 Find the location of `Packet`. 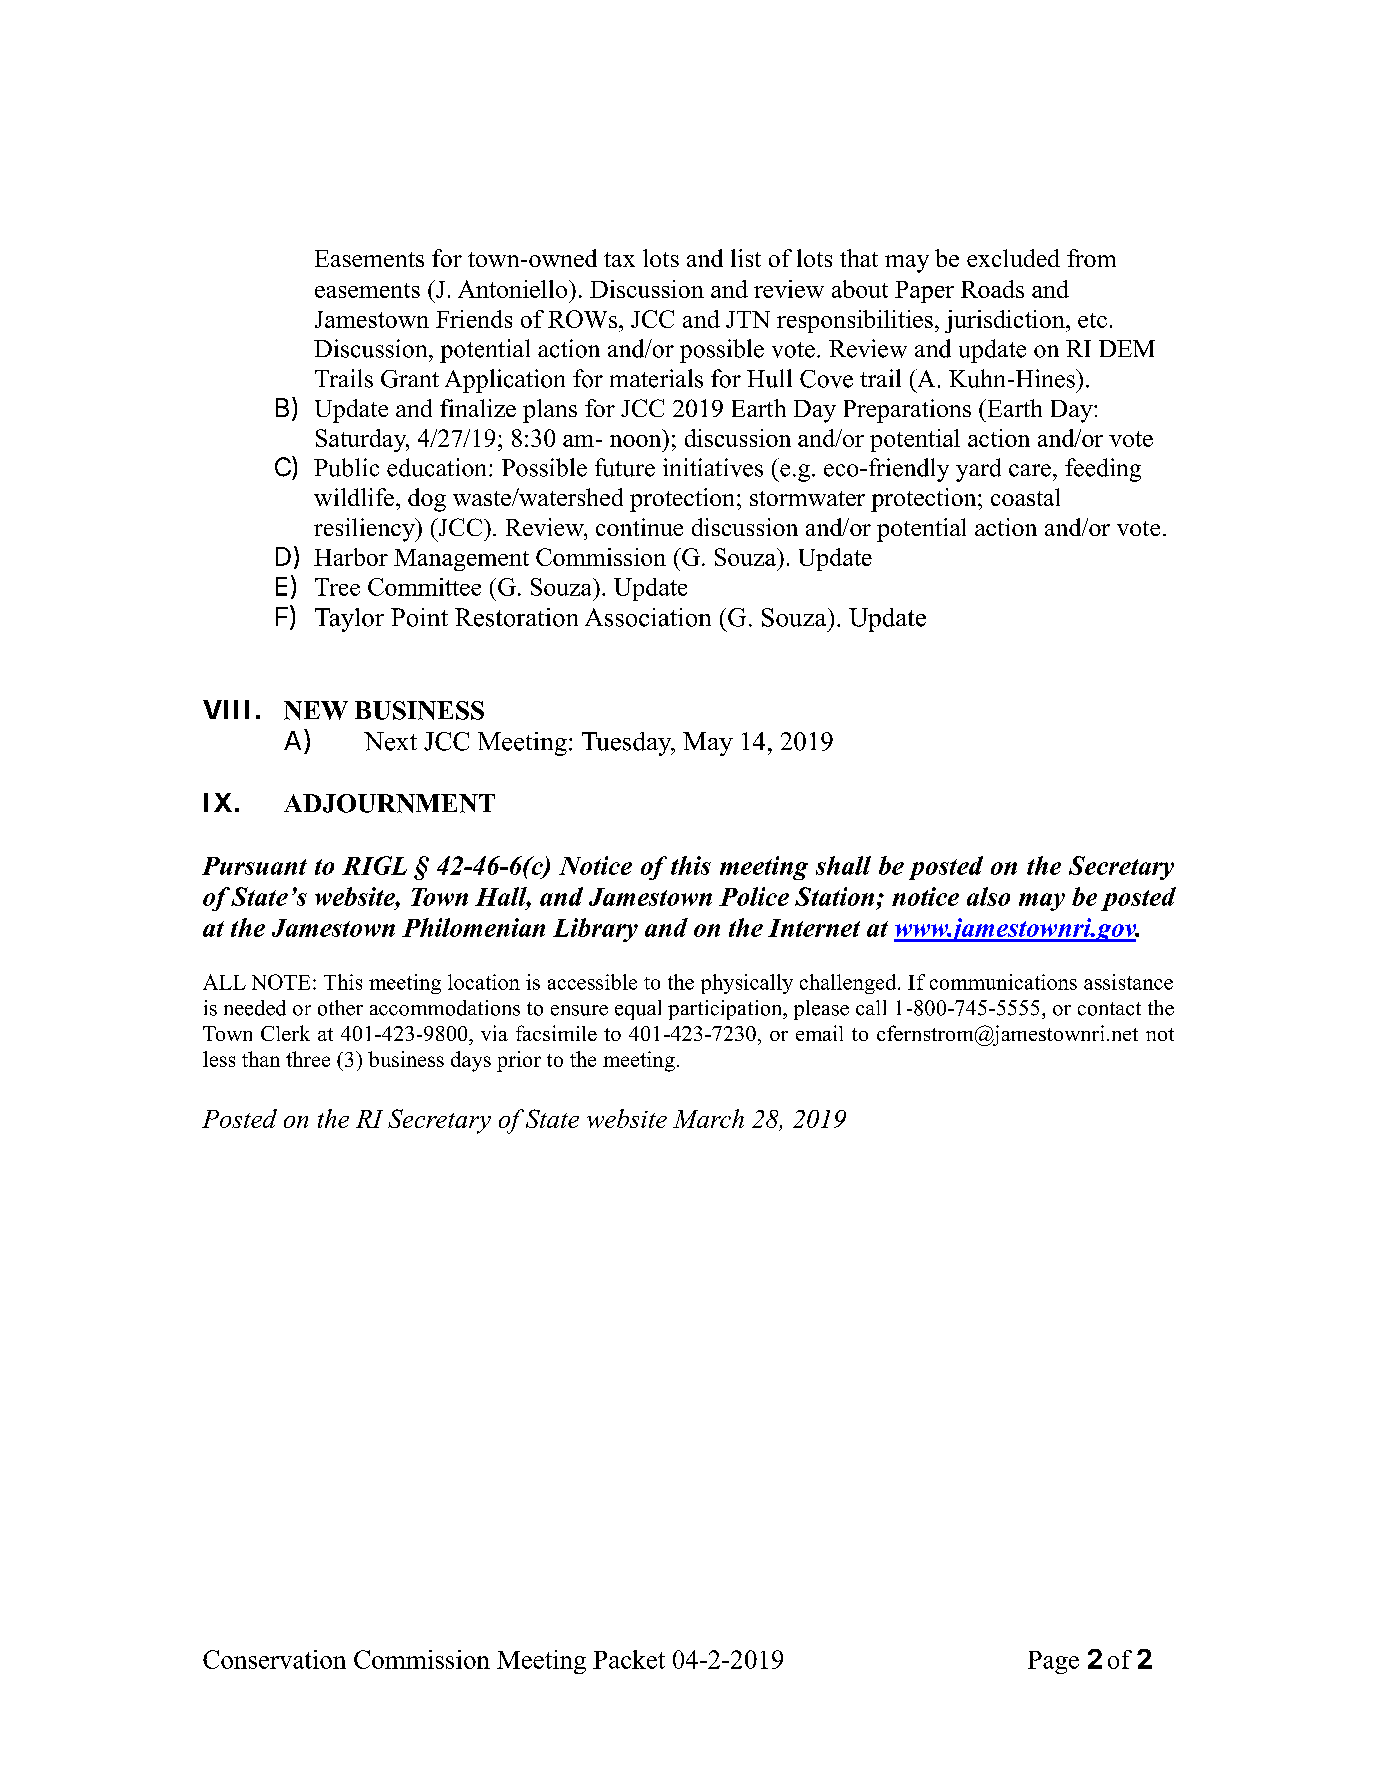

Packet is located at coordinates (629, 1659).
